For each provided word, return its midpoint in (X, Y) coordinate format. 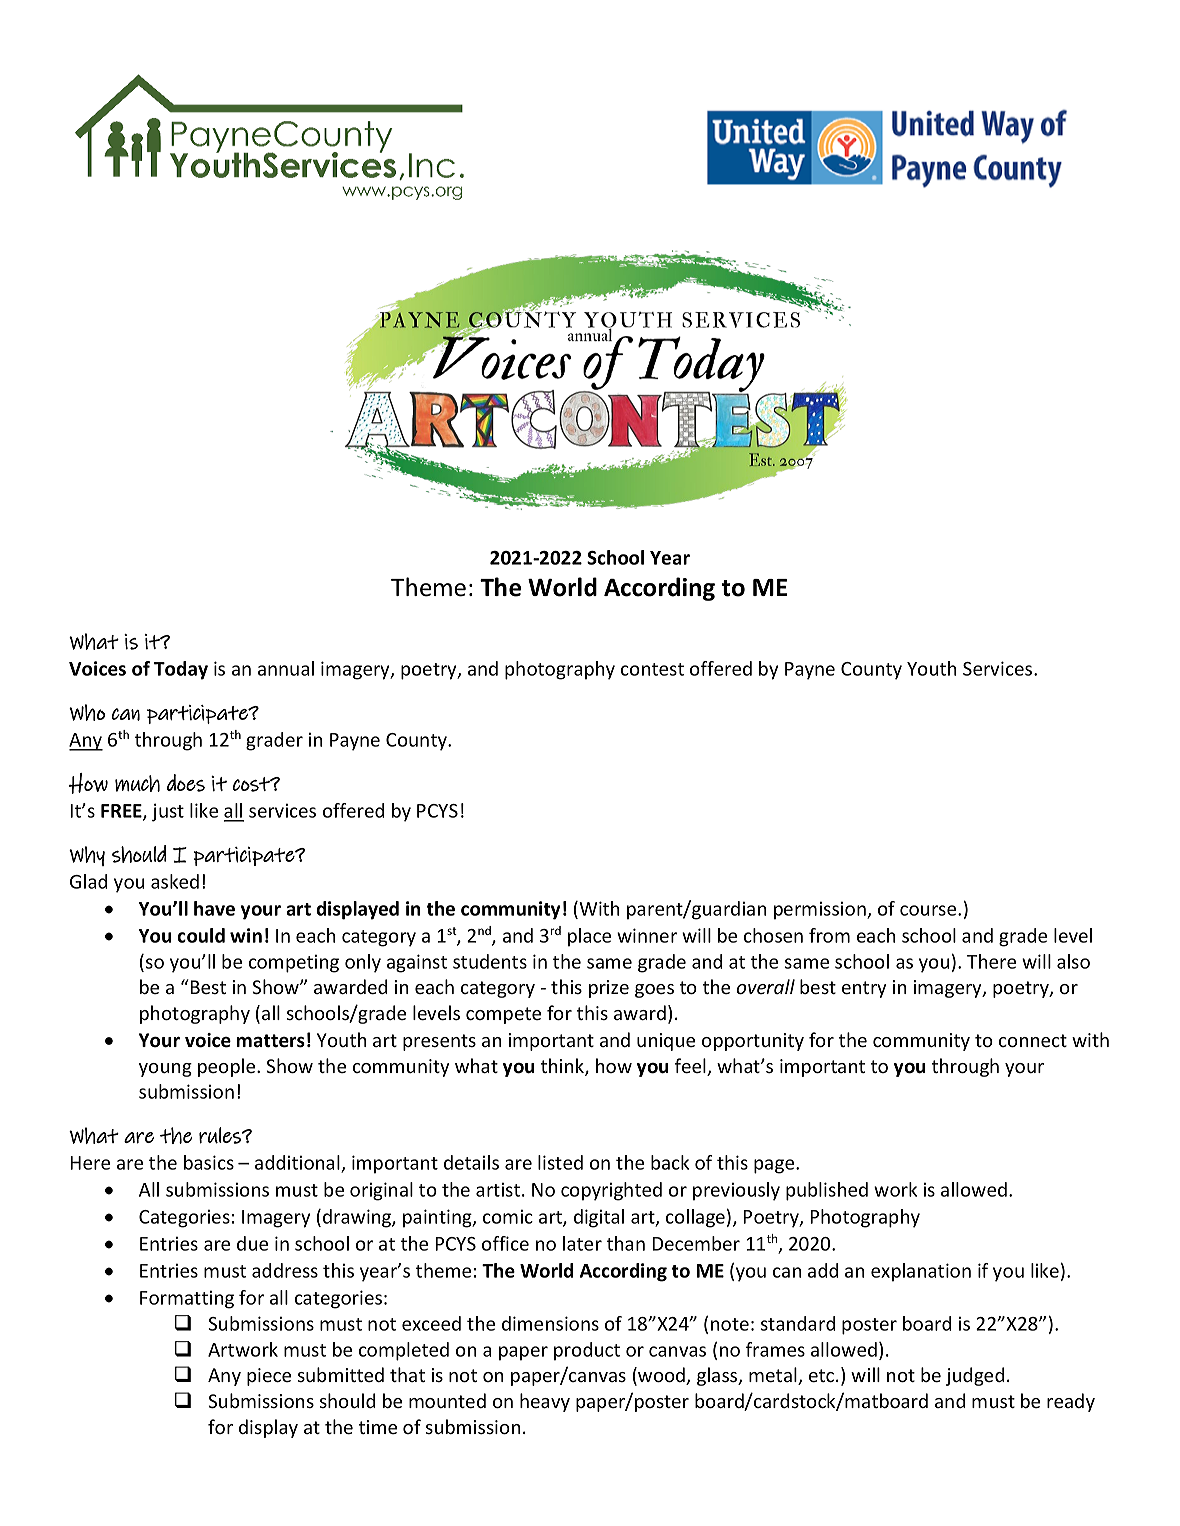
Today (181, 670)
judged (975, 1376)
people (228, 1067)
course (929, 910)
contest (652, 669)
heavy (545, 1402)
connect (1033, 1040)
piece (269, 1377)
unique (666, 1042)
